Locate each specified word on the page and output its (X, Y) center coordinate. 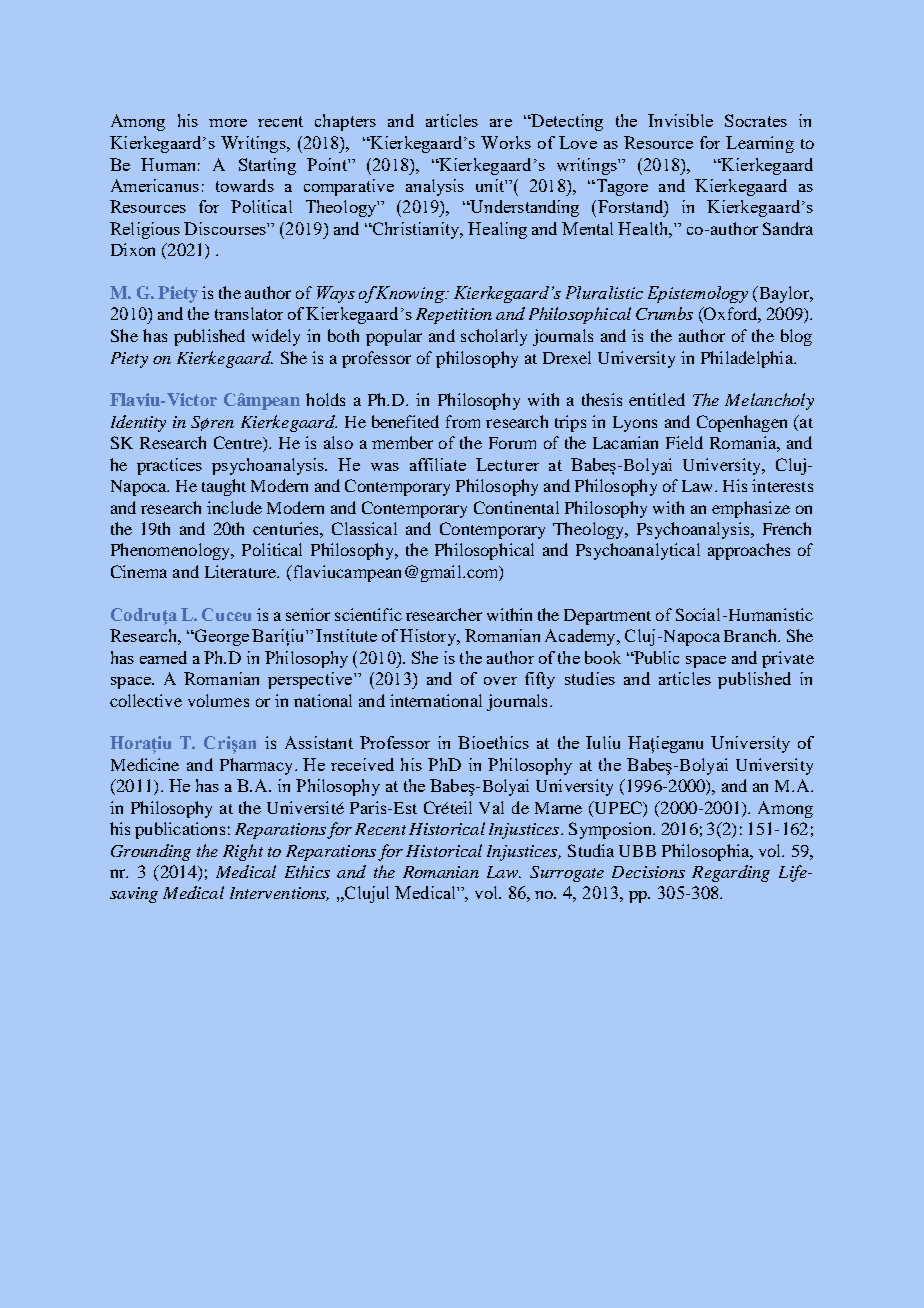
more (228, 123)
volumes (218, 700)
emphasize (751, 509)
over (500, 681)
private (788, 659)
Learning (760, 144)
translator (249, 313)
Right (243, 852)
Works (506, 142)
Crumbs (664, 313)
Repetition (454, 316)
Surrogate (567, 874)
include (234, 507)
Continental (516, 507)
